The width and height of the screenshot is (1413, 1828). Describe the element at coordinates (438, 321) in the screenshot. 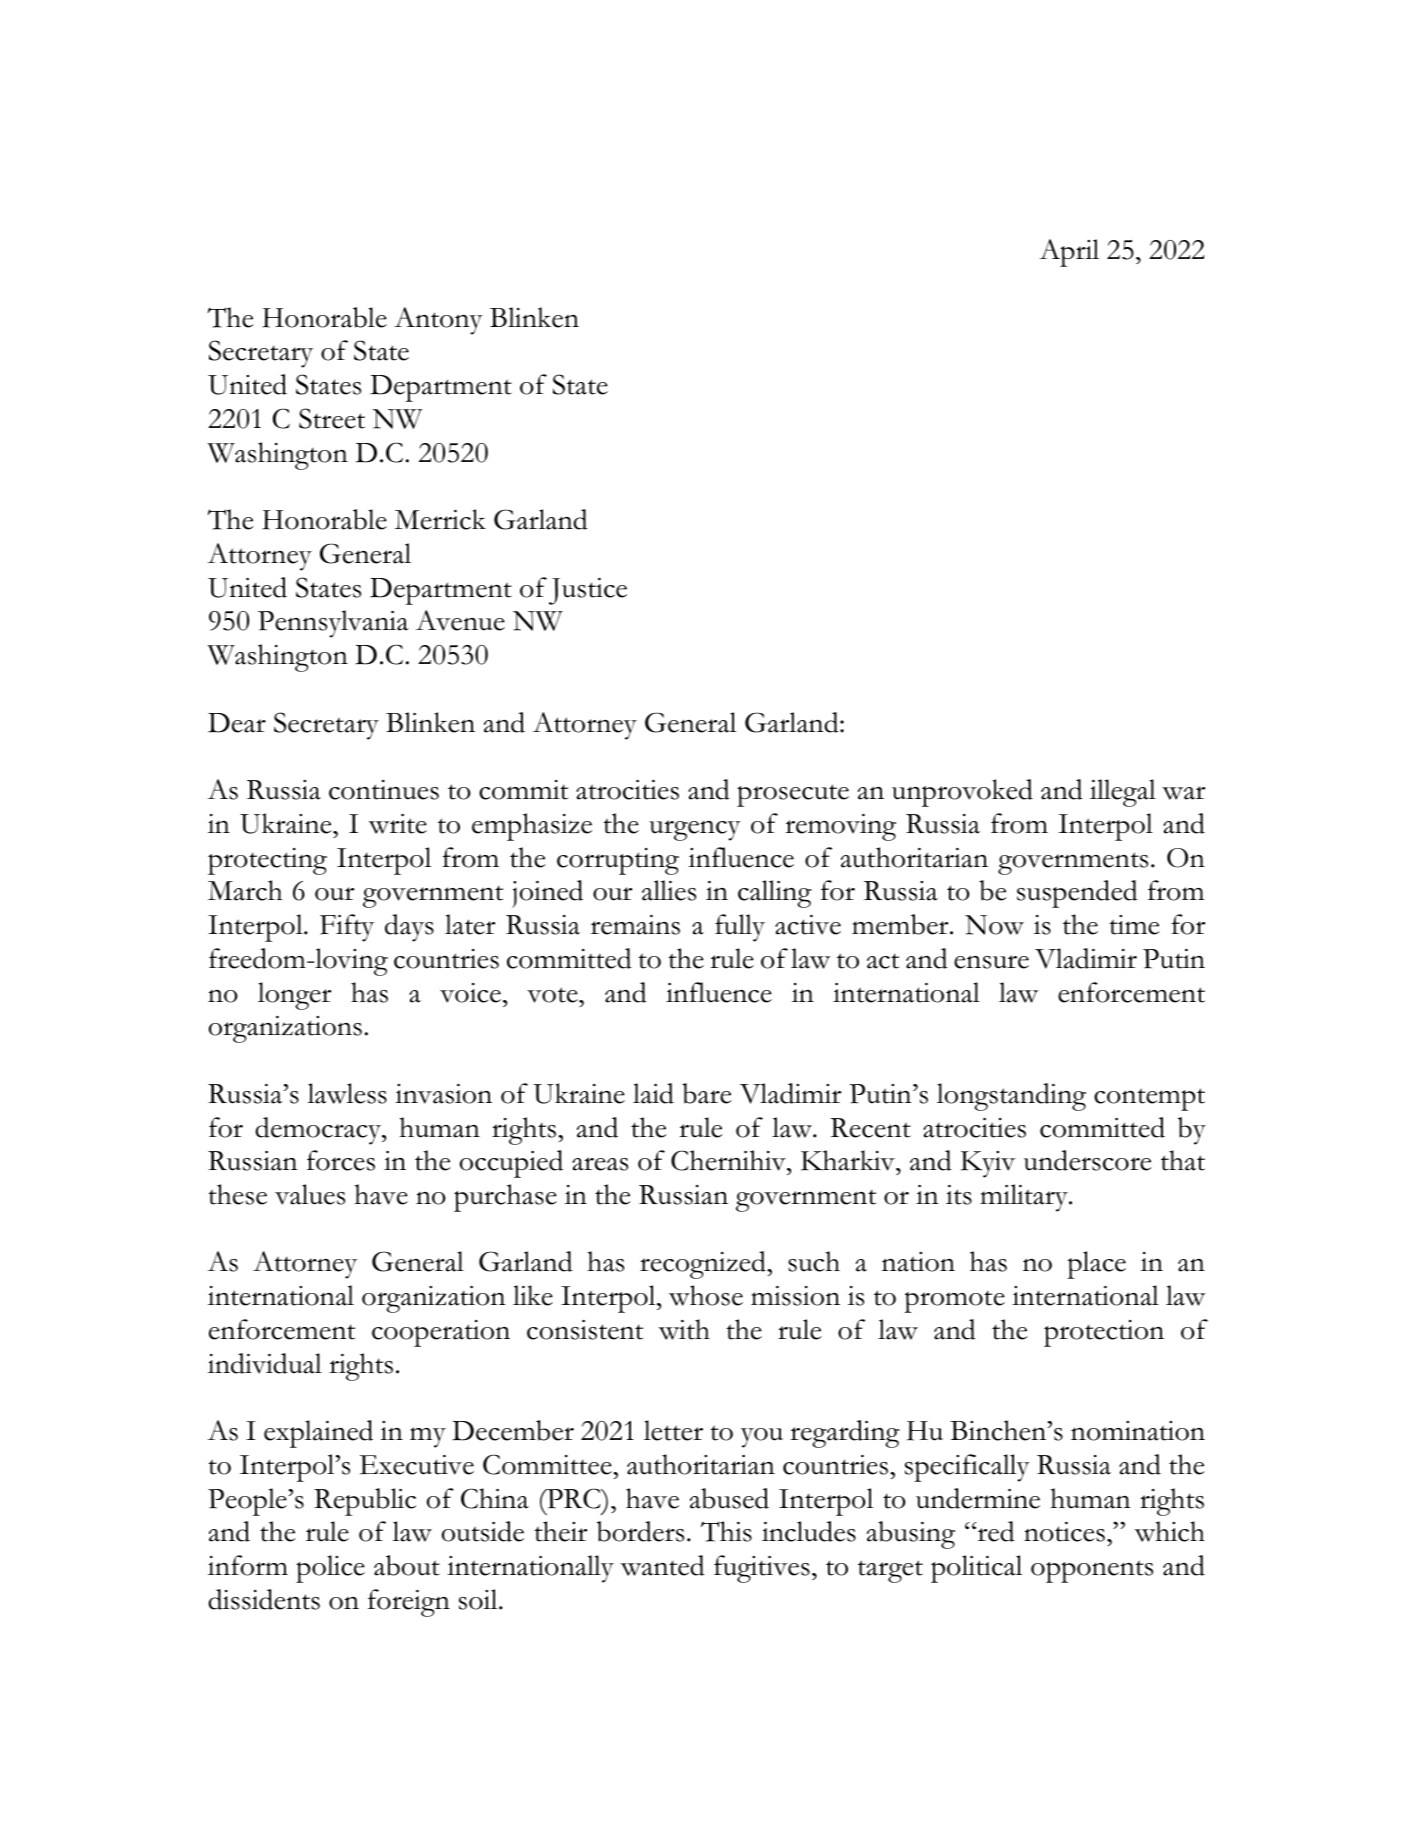

I see `Antony` at that location.
